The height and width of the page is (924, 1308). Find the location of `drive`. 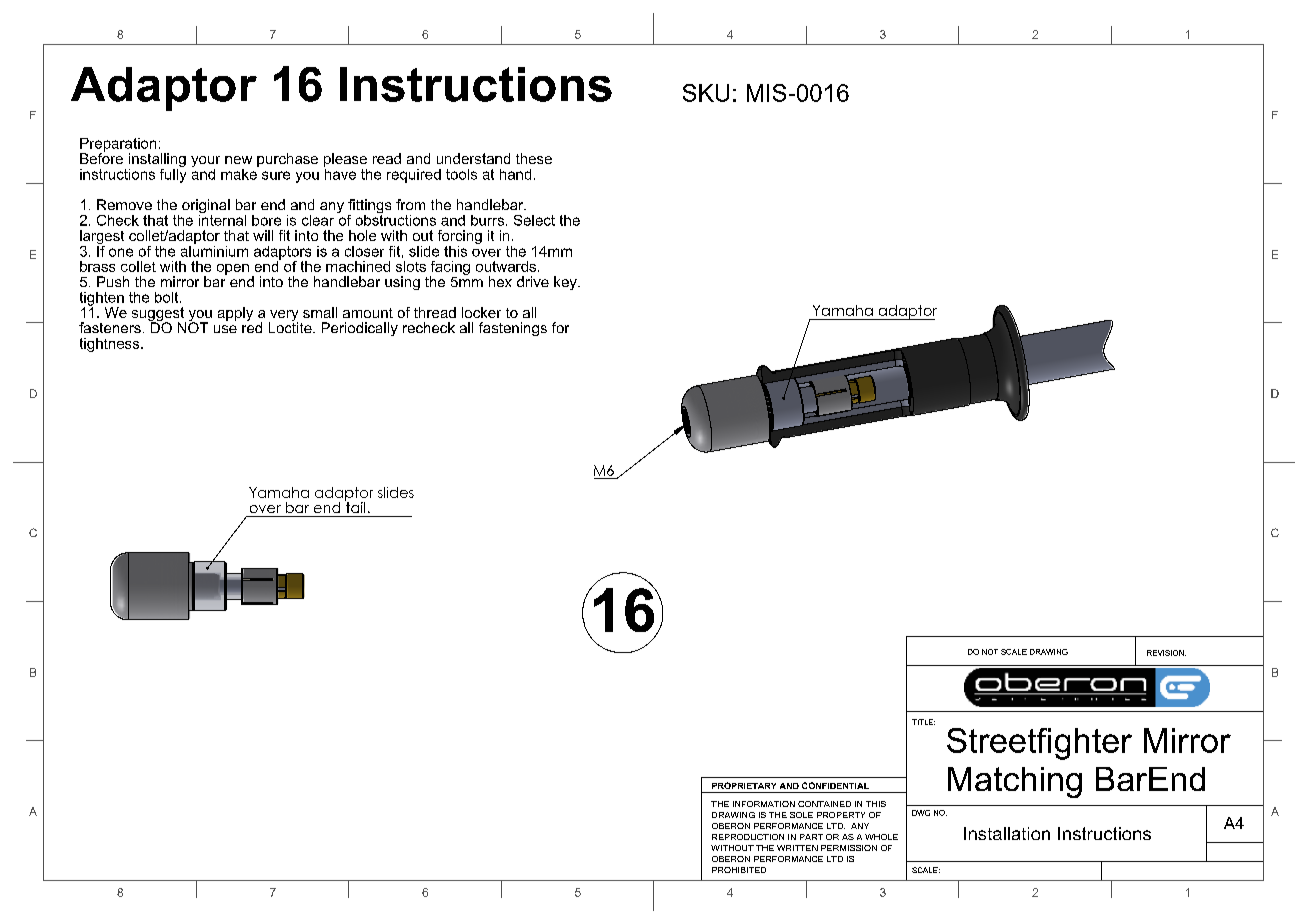

drive is located at coordinates (533, 281).
